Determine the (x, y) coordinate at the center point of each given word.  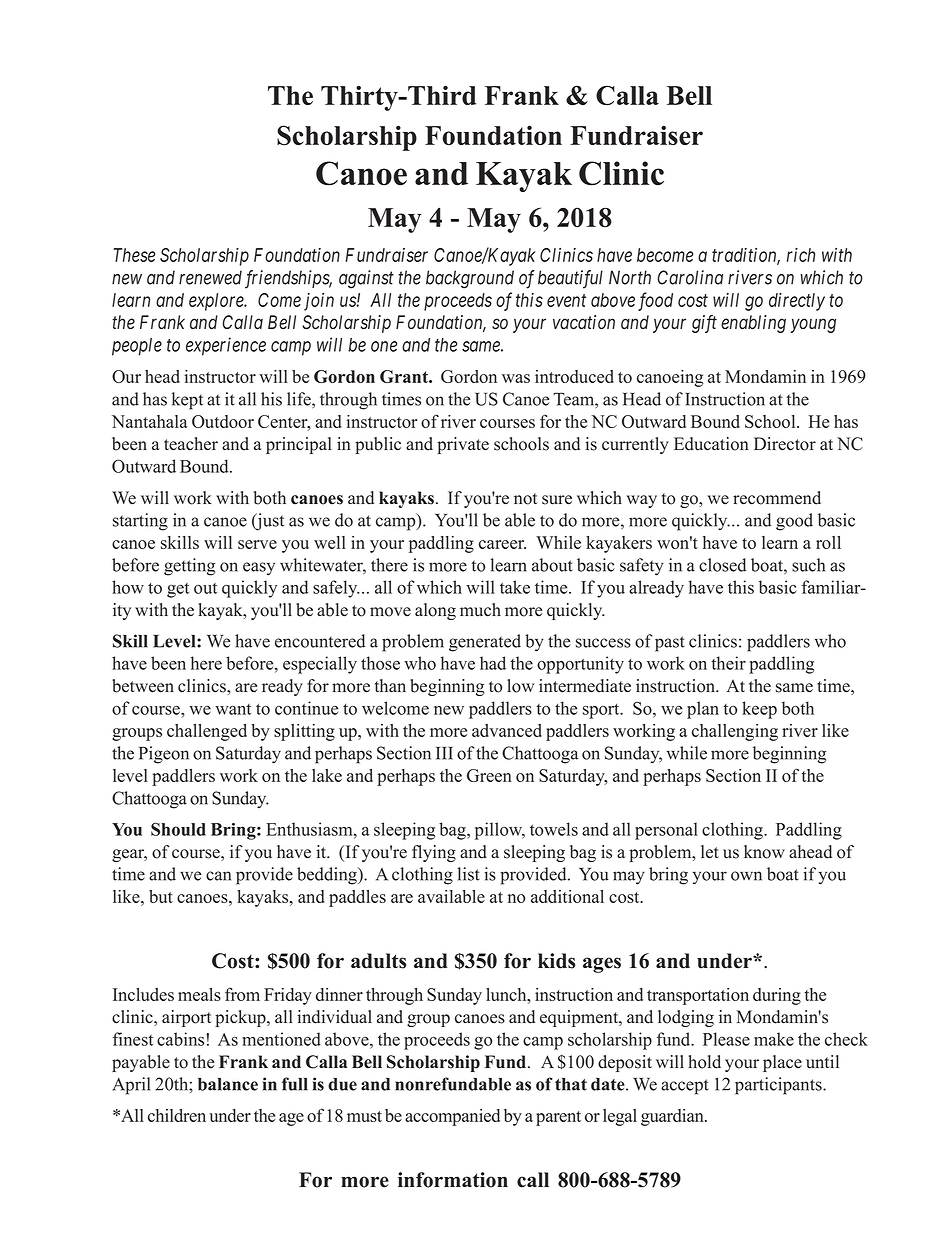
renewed (210, 277)
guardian (673, 1117)
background (470, 279)
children (177, 1115)
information (453, 1180)
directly (797, 302)
